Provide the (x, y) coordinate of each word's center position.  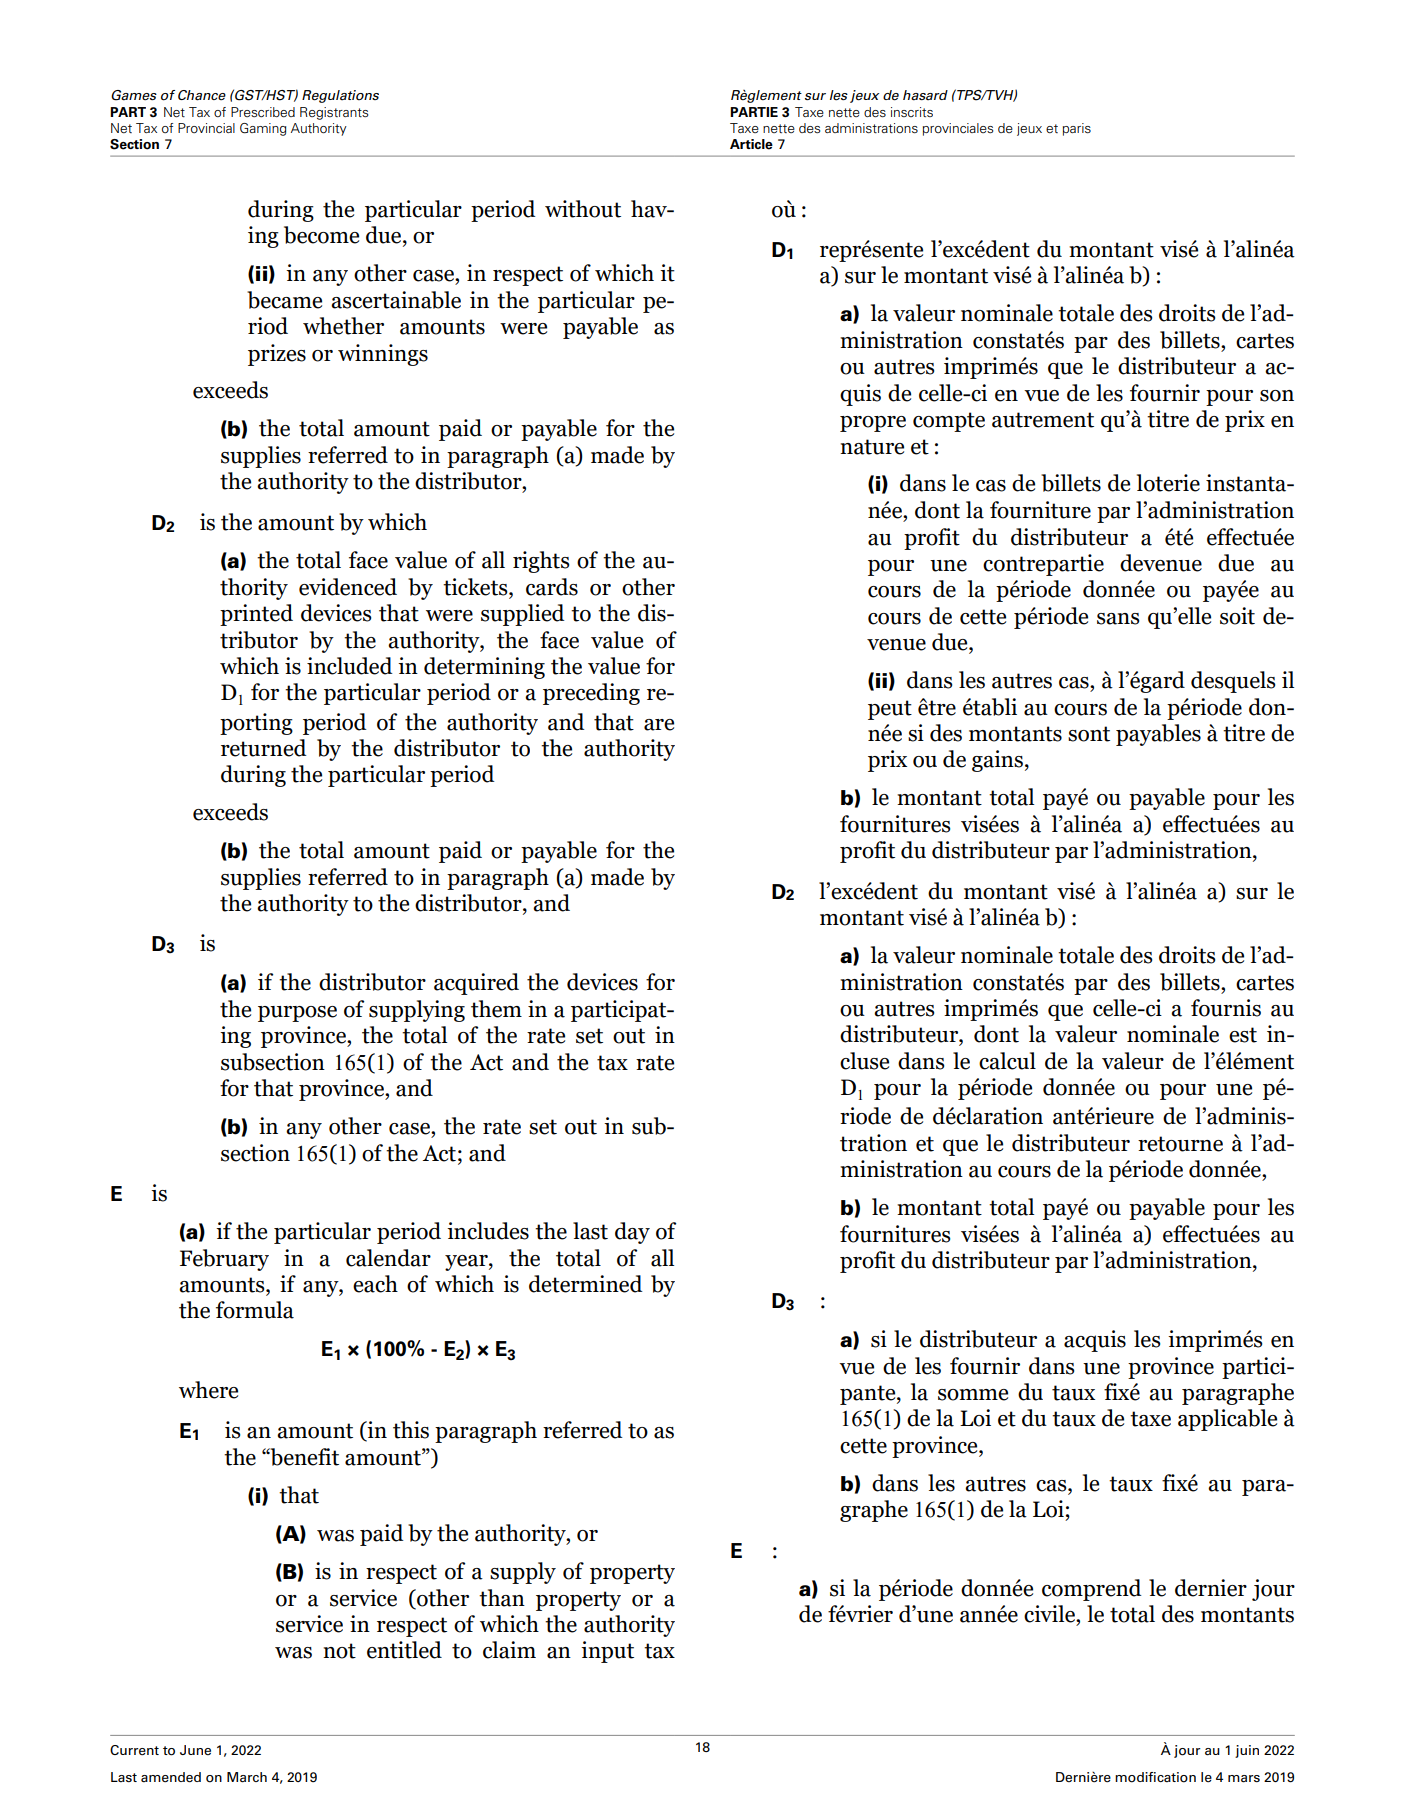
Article (751, 144)
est (1243, 1035)
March (247, 1777)
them (496, 1009)
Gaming (263, 129)
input (607, 1652)
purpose (297, 1014)
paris (1077, 129)
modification (1155, 1777)
